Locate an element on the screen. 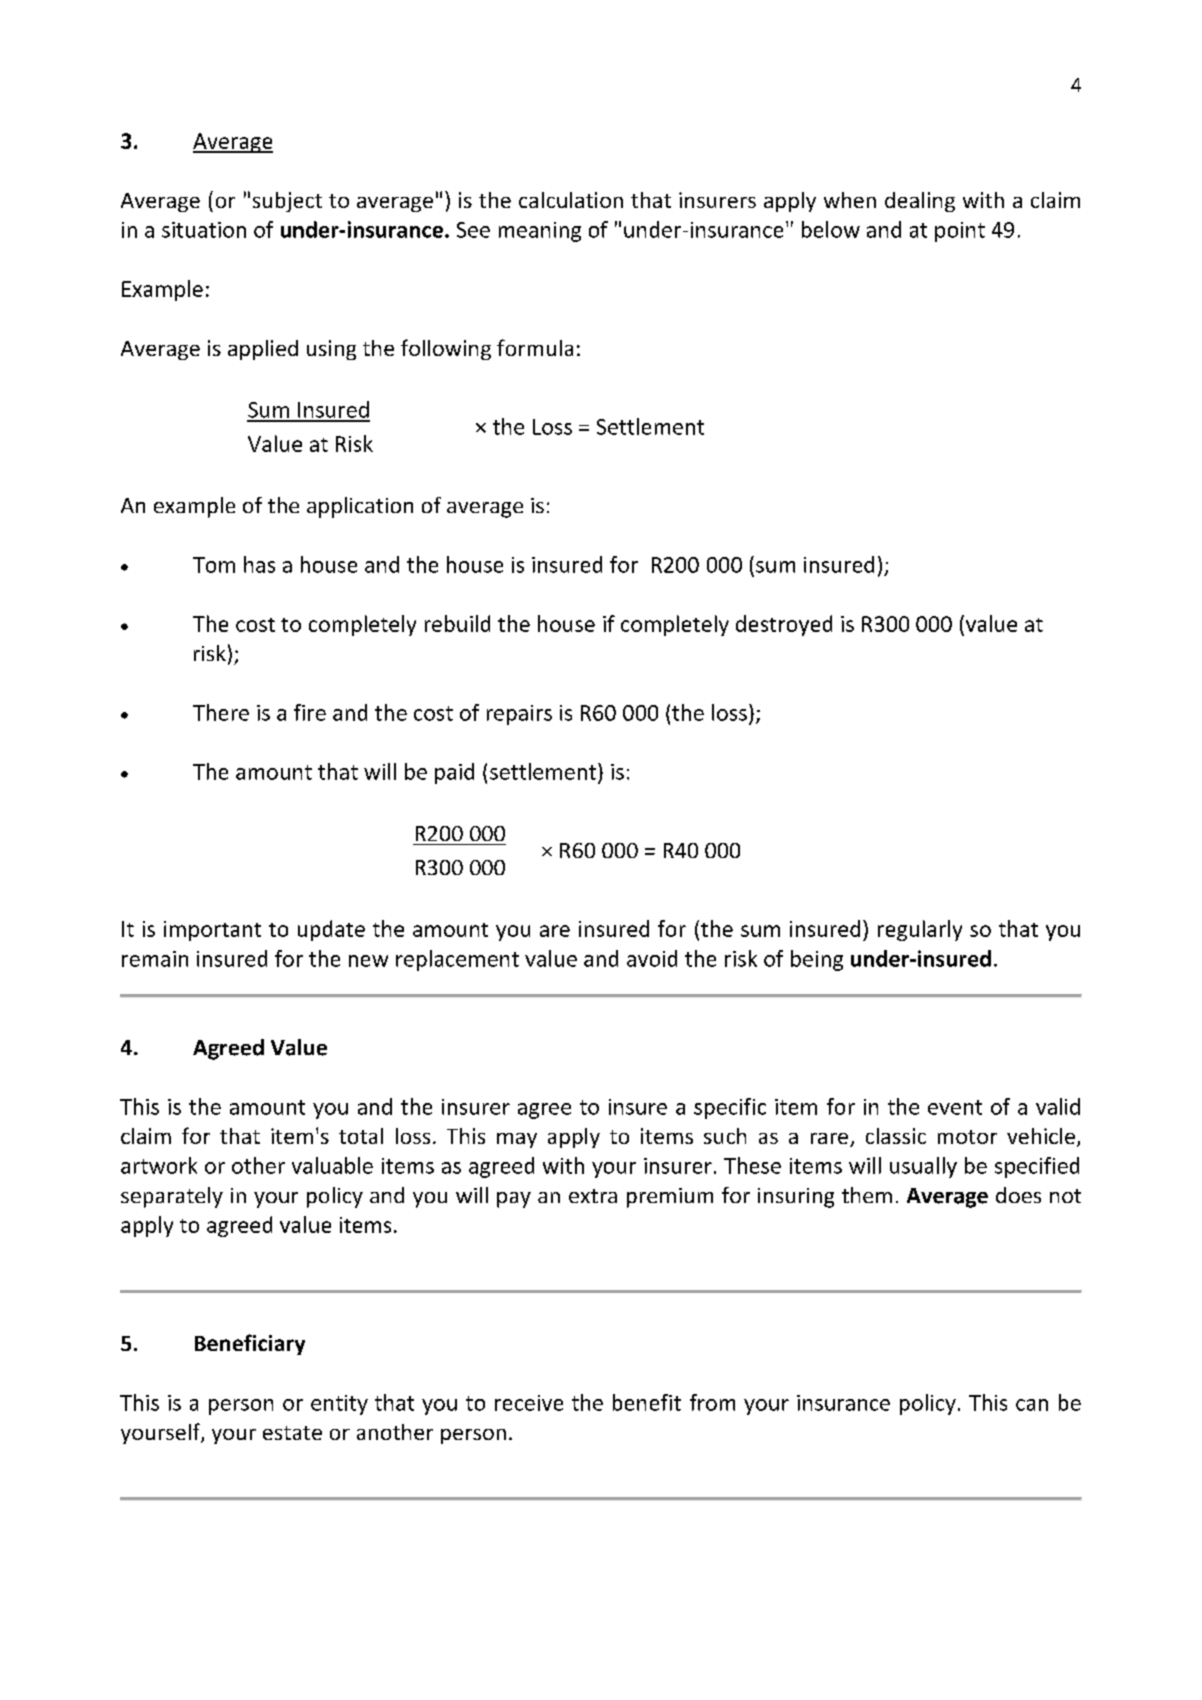 The width and height of the screenshot is (1202, 1700). estate is located at coordinates (292, 1433).
